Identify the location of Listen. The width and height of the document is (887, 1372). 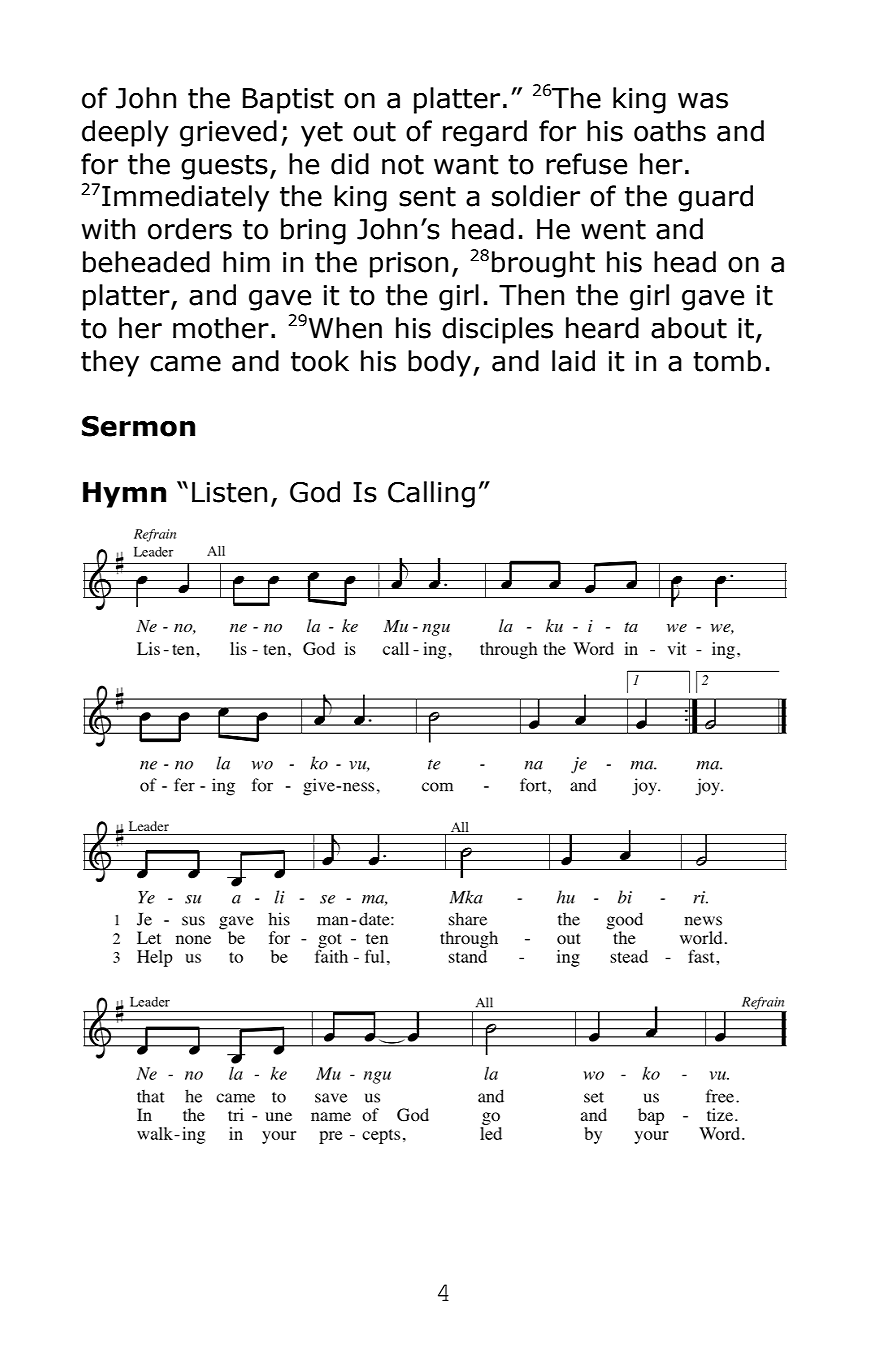
(229, 492).
